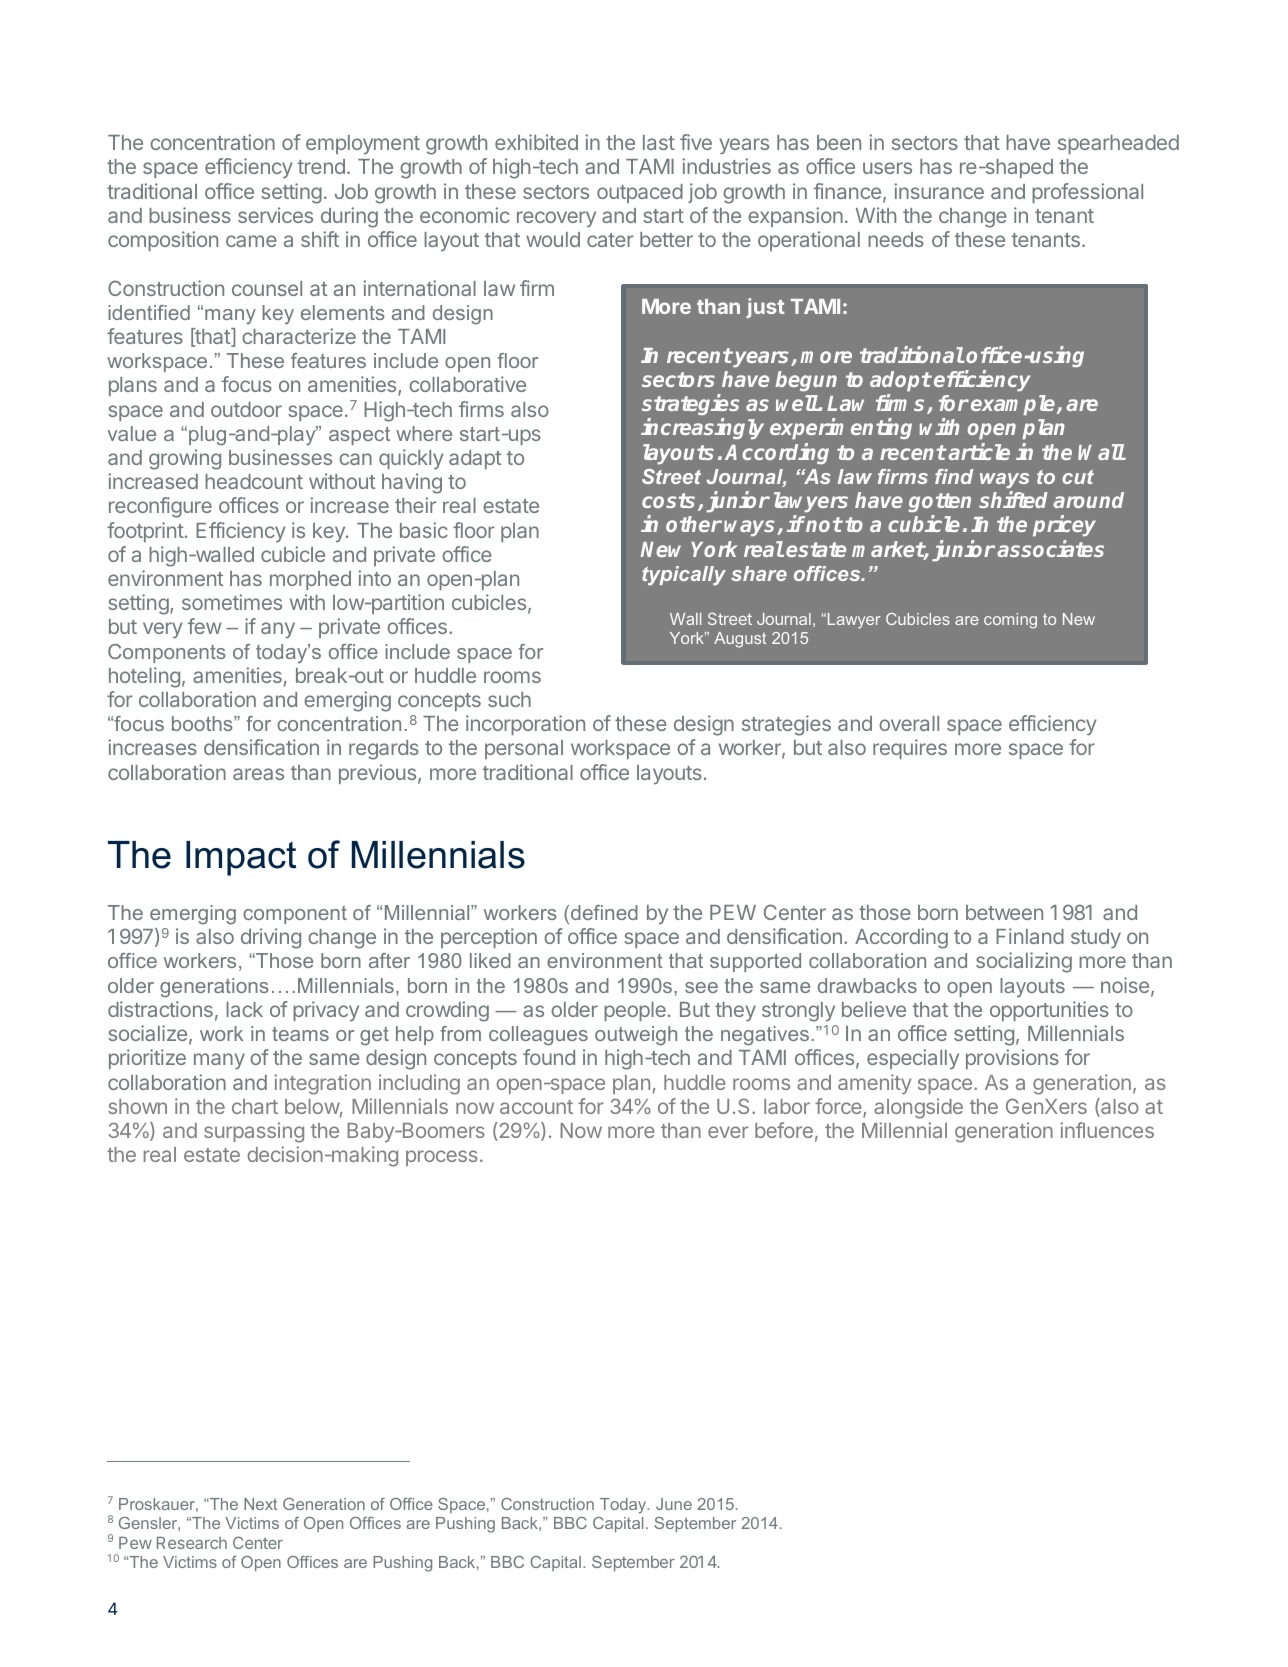  I want to click on Next, so click(260, 1504).
